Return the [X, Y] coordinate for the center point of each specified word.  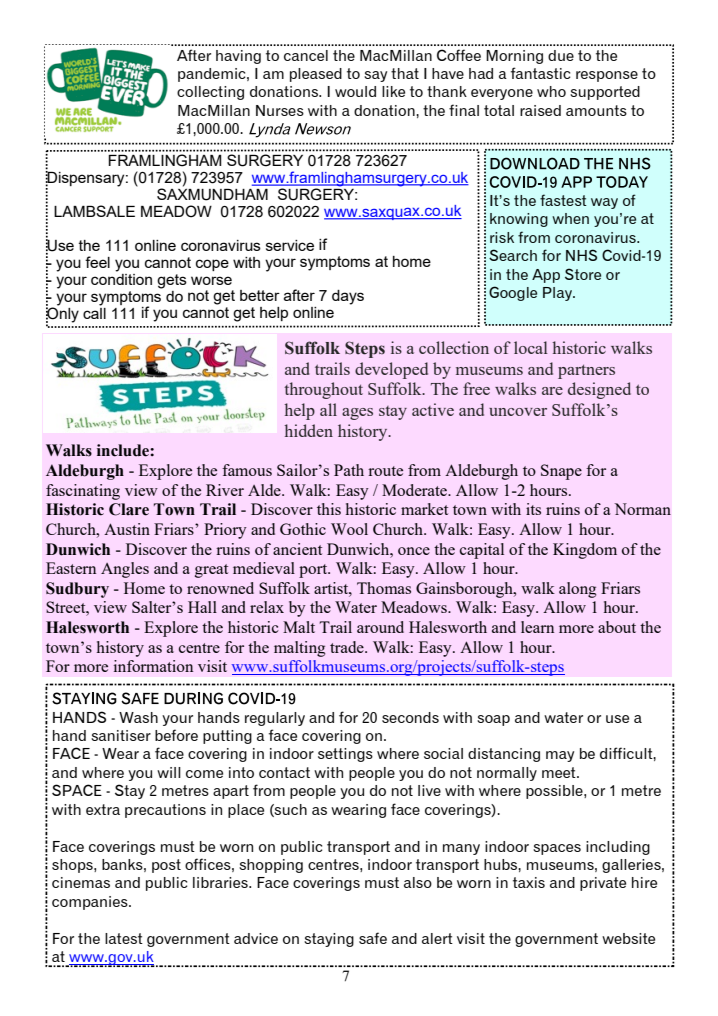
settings [345, 755]
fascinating [83, 492]
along [578, 590]
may [560, 756]
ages [357, 414]
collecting [210, 93]
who [551, 91]
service [290, 245]
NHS [581, 255]
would [355, 91]
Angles [125, 570]
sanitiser [121, 735]
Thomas [384, 588]
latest [124, 938]
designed [599, 390]
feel [97, 262]
